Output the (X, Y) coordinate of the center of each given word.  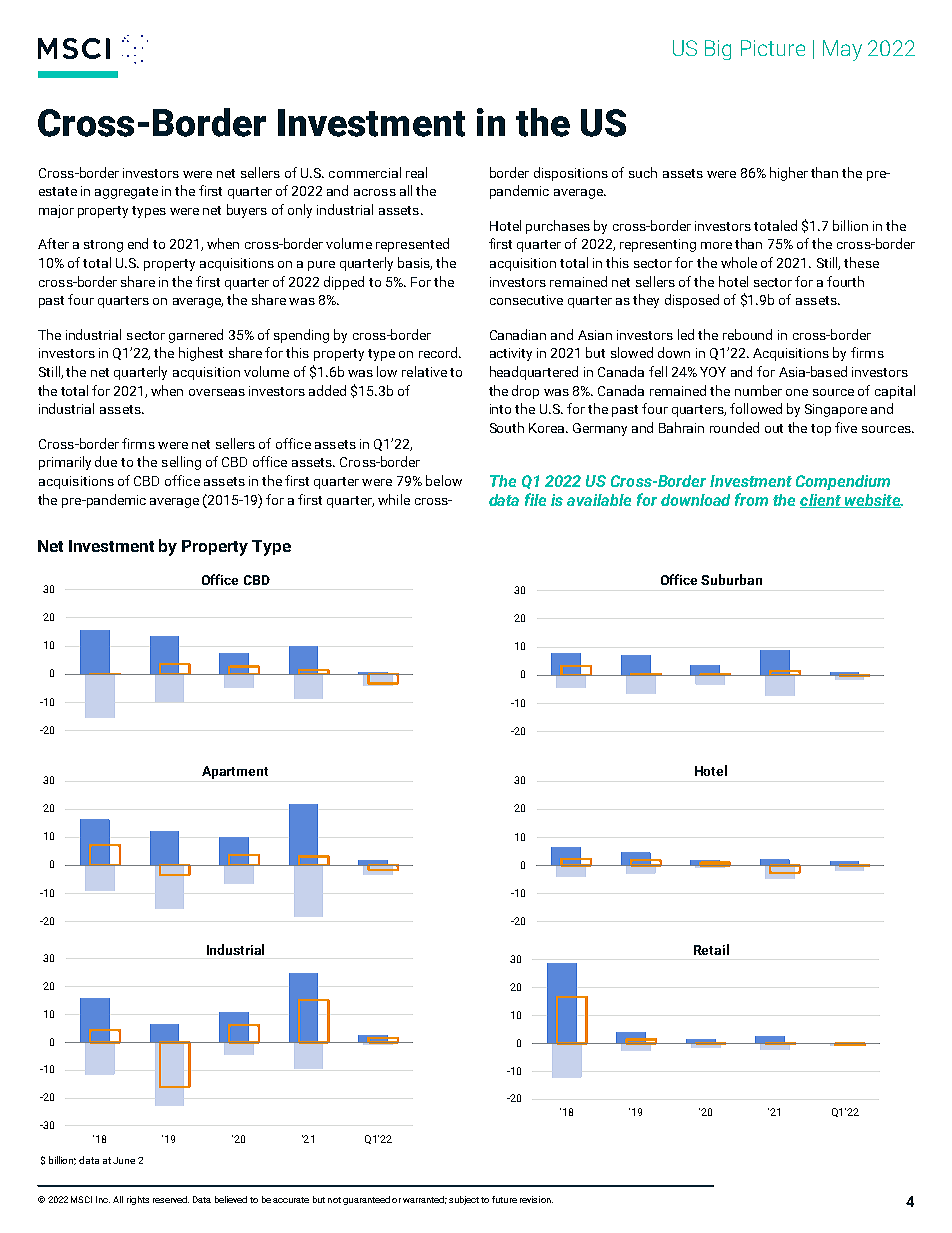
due (106, 461)
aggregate (126, 193)
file (535, 499)
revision (536, 1199)
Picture (773, 48)
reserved (171, 1199)
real (416, 172)
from (751, 499)
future (504, 1199)
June (124, 1160)
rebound (747, 334)
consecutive (526, 300)
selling (181, 463)
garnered (196, 336)
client (821, 501)
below (444, 480)
